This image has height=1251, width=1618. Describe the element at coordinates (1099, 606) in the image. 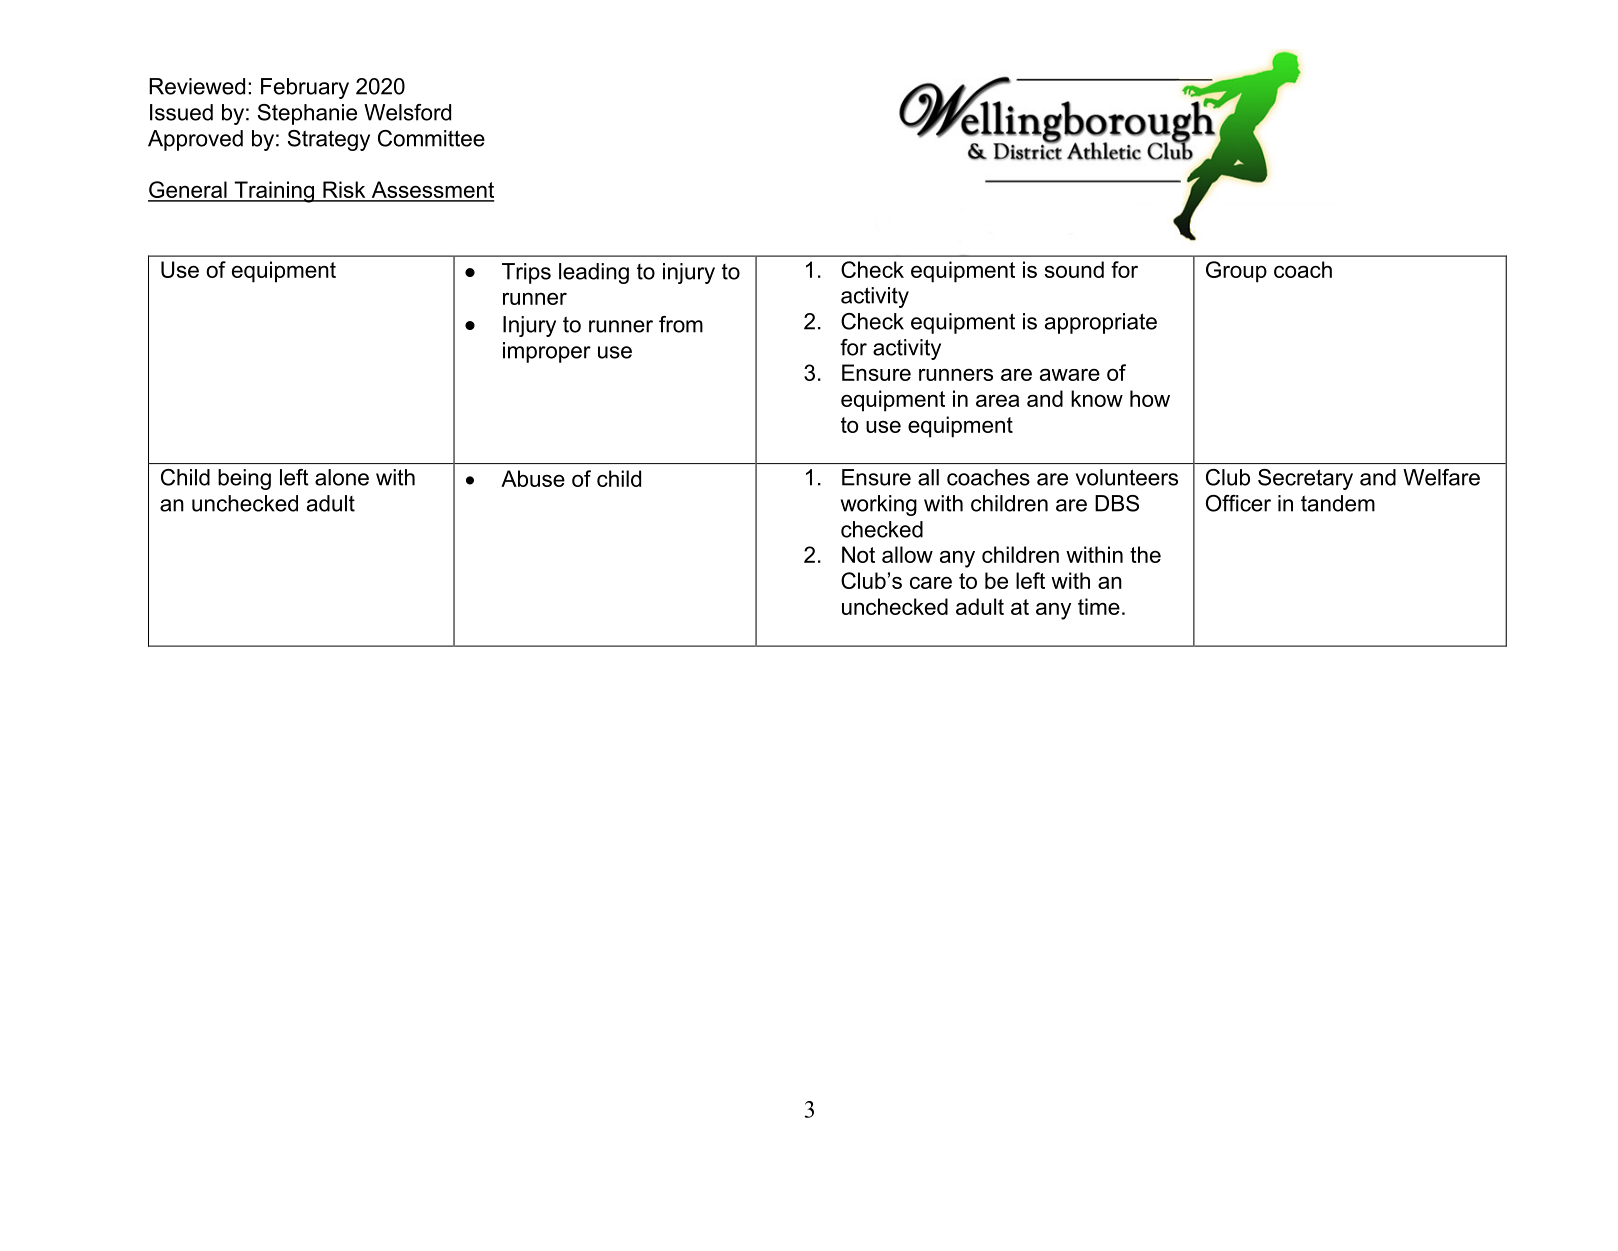

I see `time` at that location.
